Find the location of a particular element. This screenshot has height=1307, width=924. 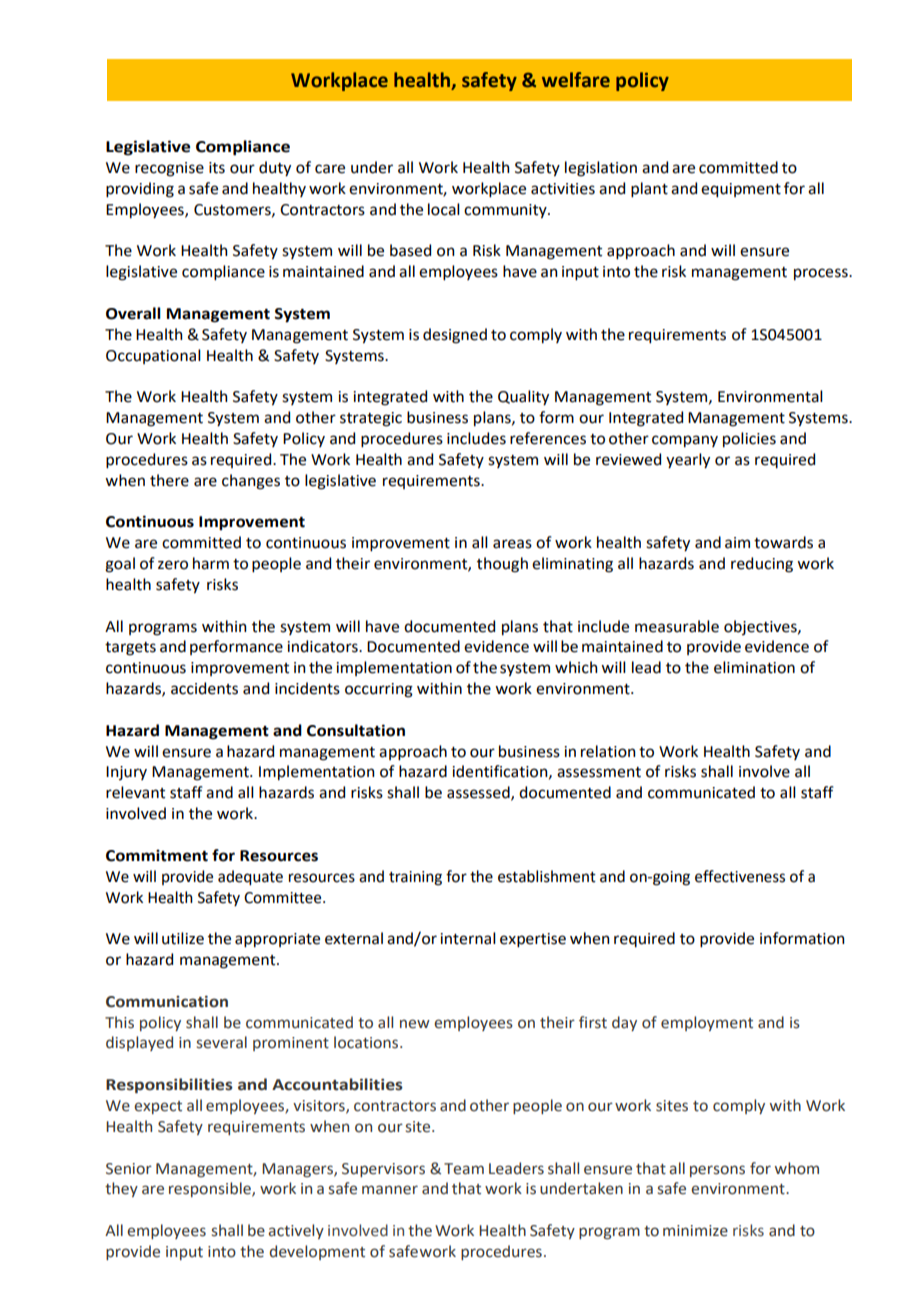

its is located at coordinates (217, 168).
